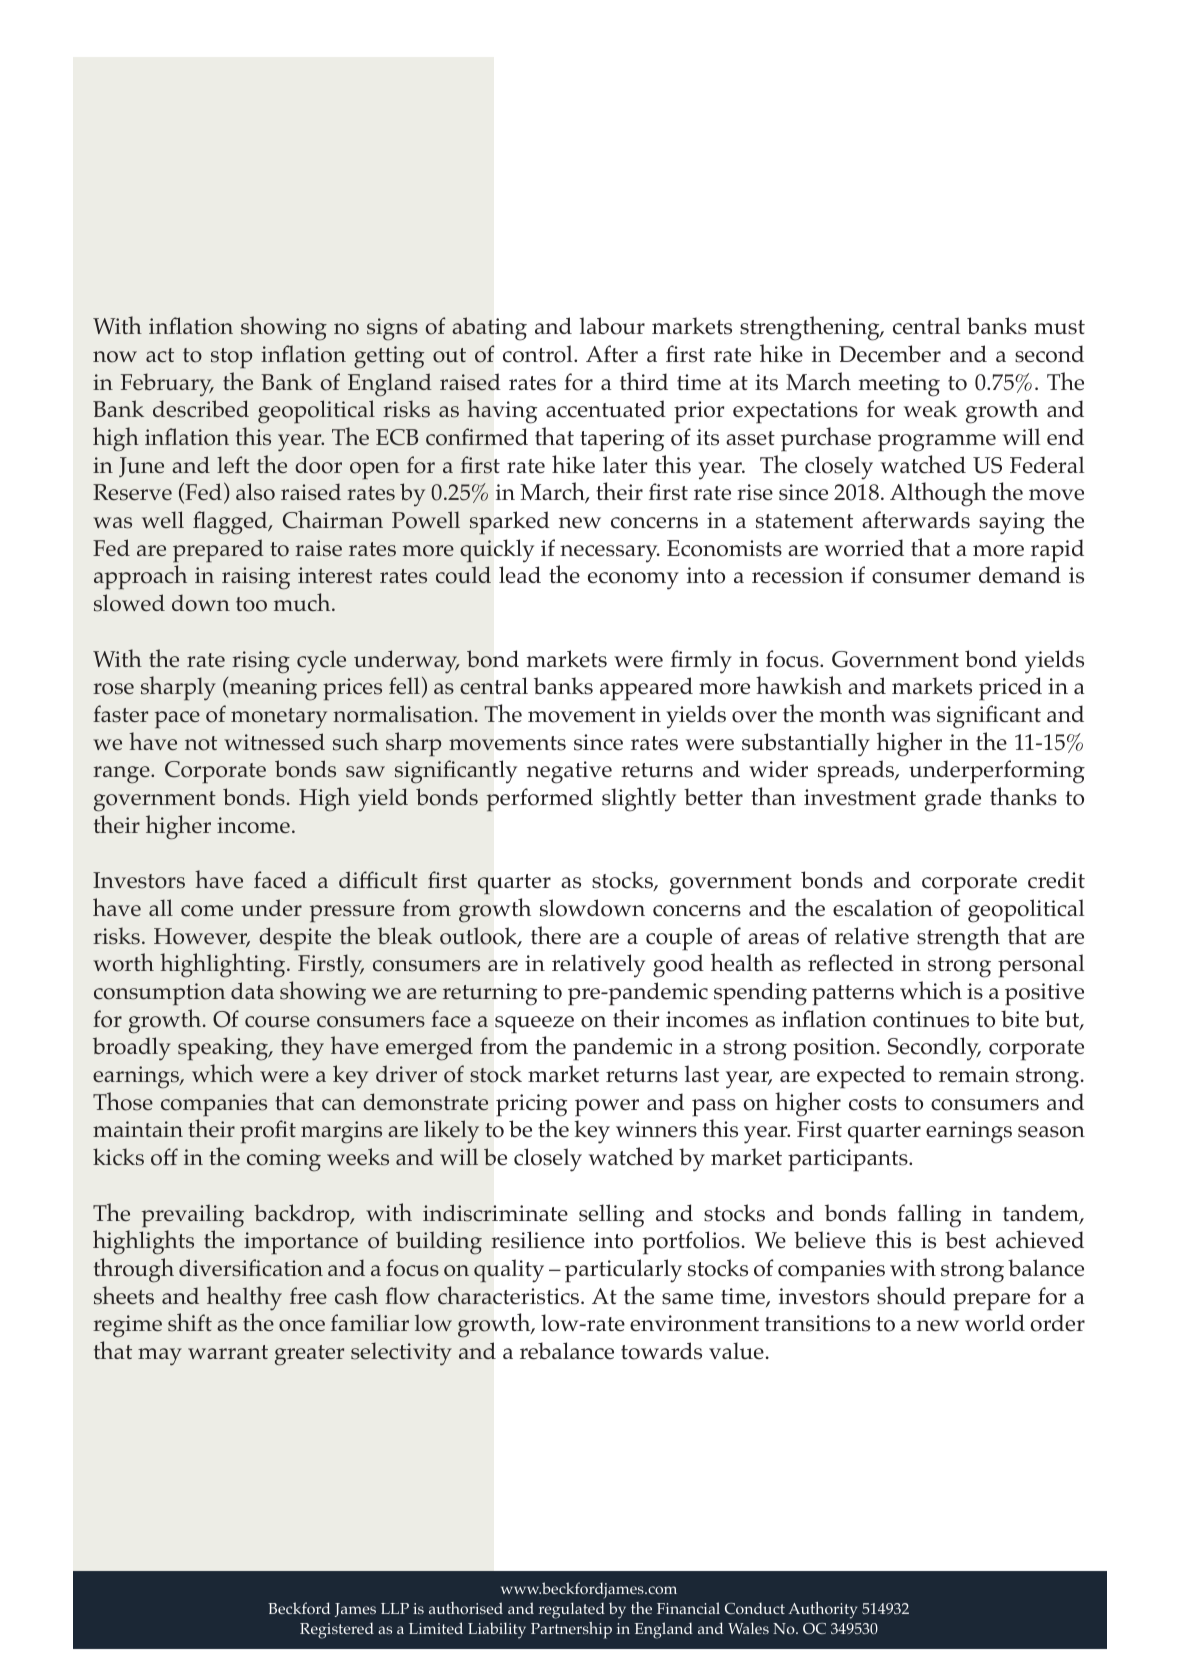 The height and width of the screenshot is (1666, 1178). What do you see at coordinates (261, 662) in the screenshot?
I see `rising` at bounding box center [261, 662].
